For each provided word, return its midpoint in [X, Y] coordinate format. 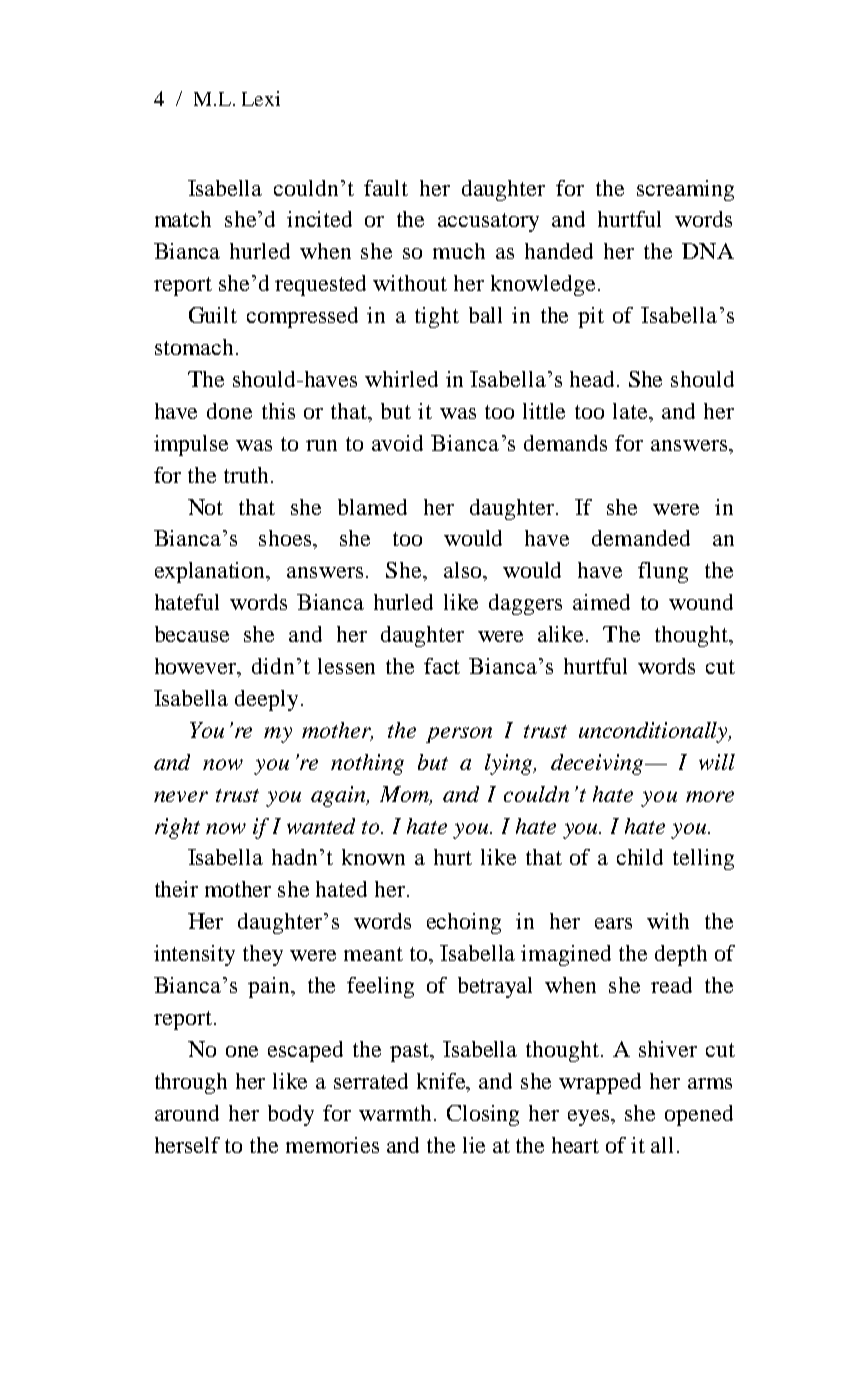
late [630, 411]
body [291, 1115]
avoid [397, 443]
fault [386, 188]
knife [442, 1082]
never [181, 796]
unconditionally [655, 732]
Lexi [261, 98]
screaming [685, 190]
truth [246, 475]
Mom [405, 795]
